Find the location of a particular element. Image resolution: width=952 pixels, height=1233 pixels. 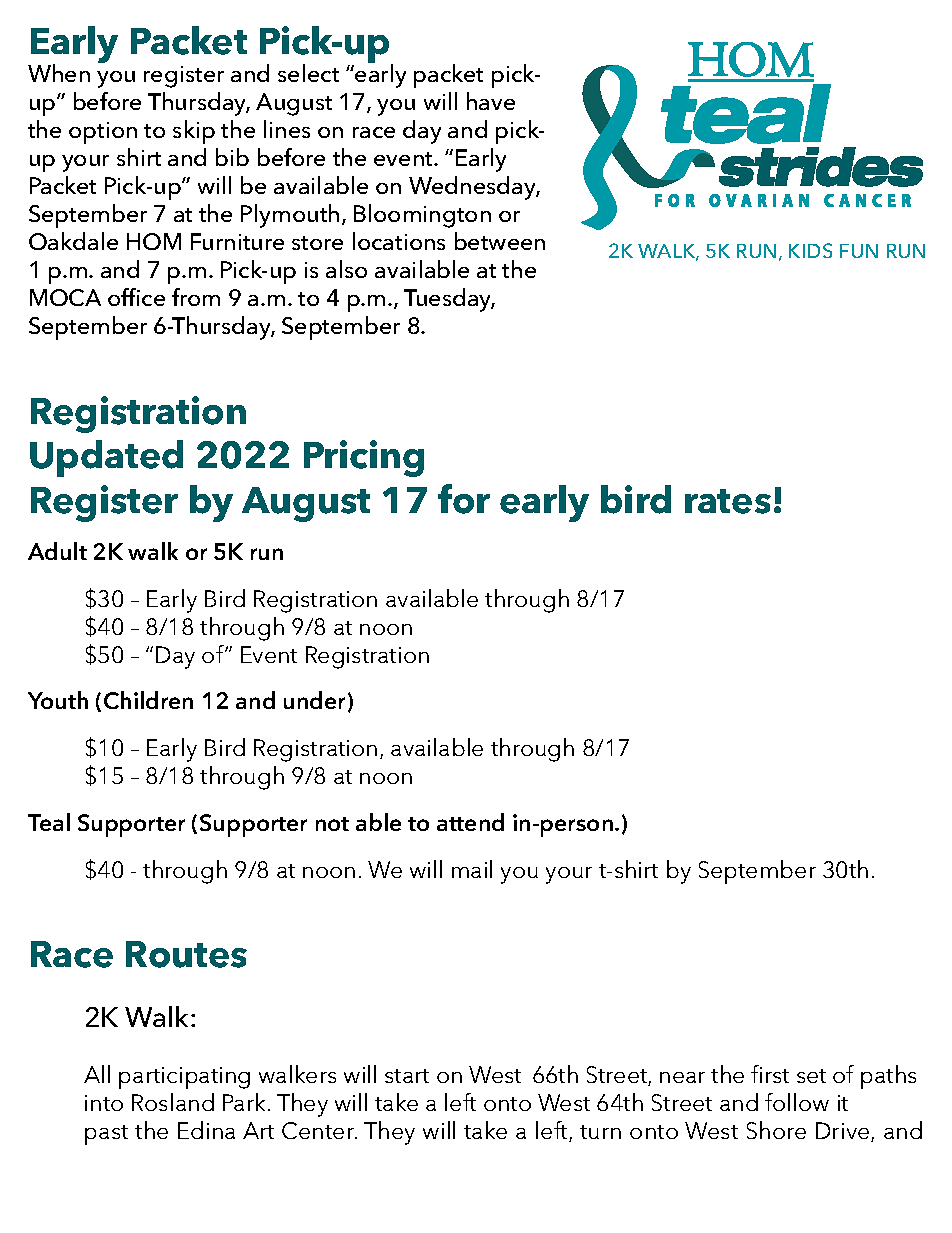

not is located at coordinates (332, 824).
